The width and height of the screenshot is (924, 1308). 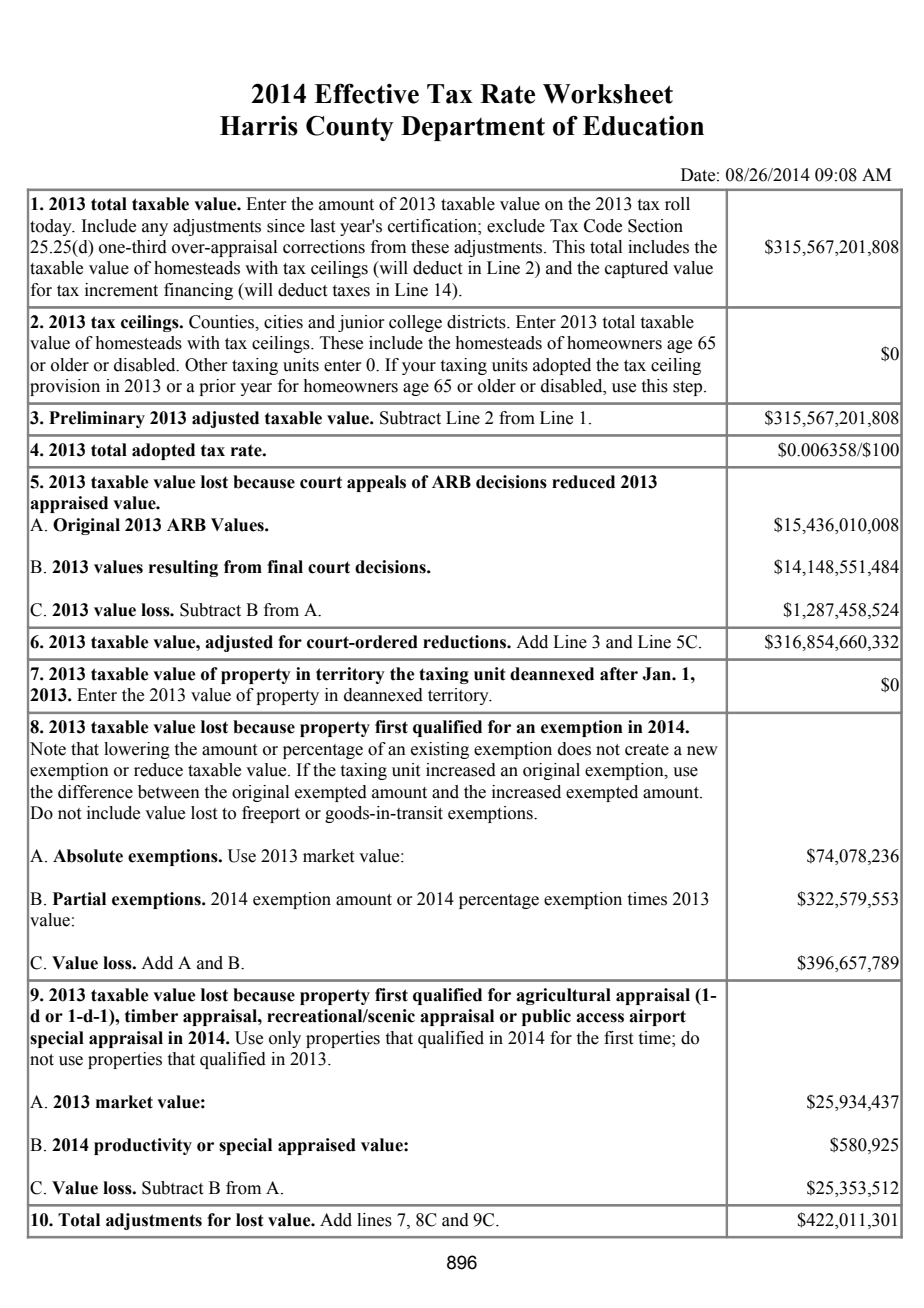 What do you see at coordinates (376, 483) in the screenshot?
I see `appeals` at bounding box center [376, 483].
